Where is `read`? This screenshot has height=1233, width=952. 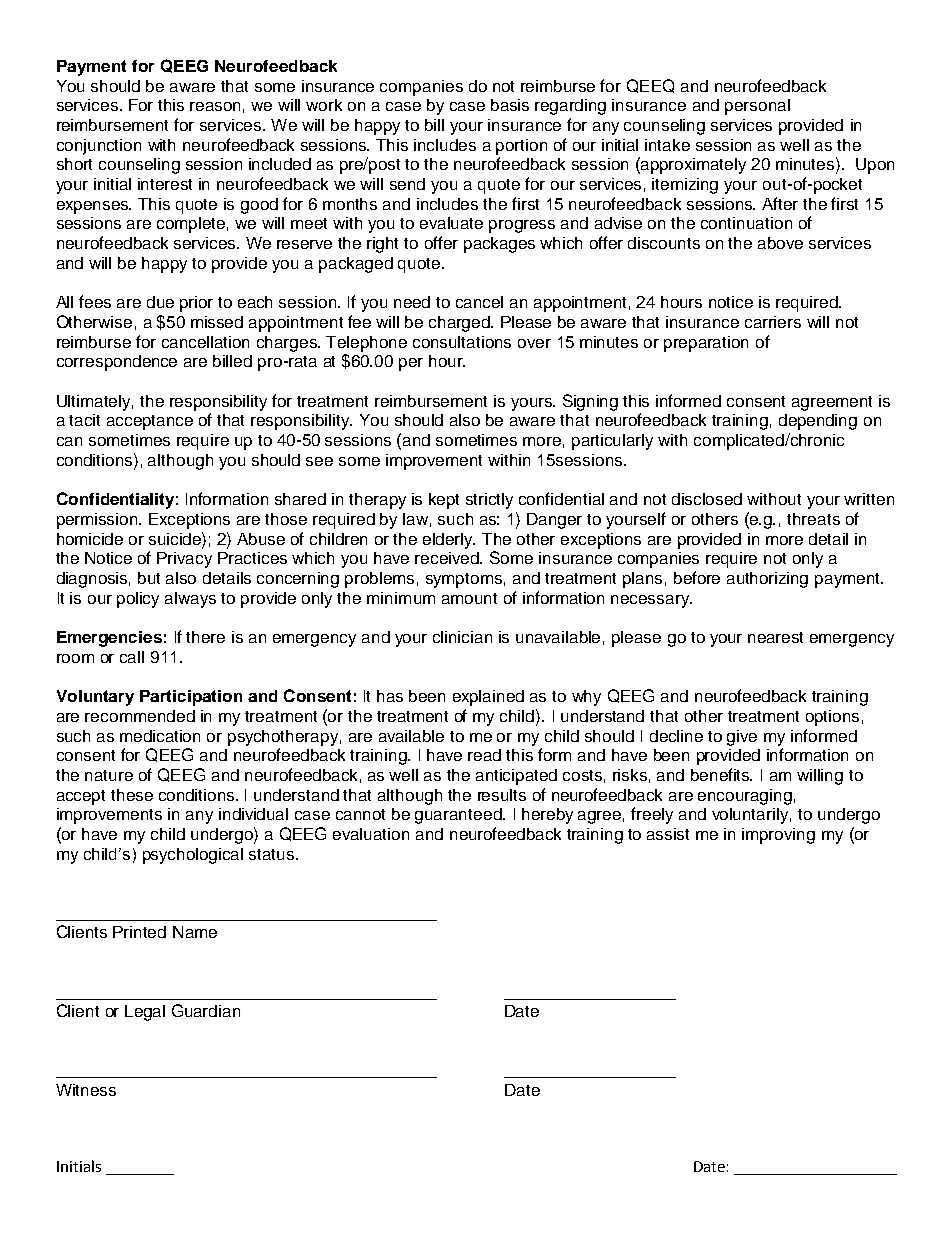
read is located at coordinates (484, 755).
